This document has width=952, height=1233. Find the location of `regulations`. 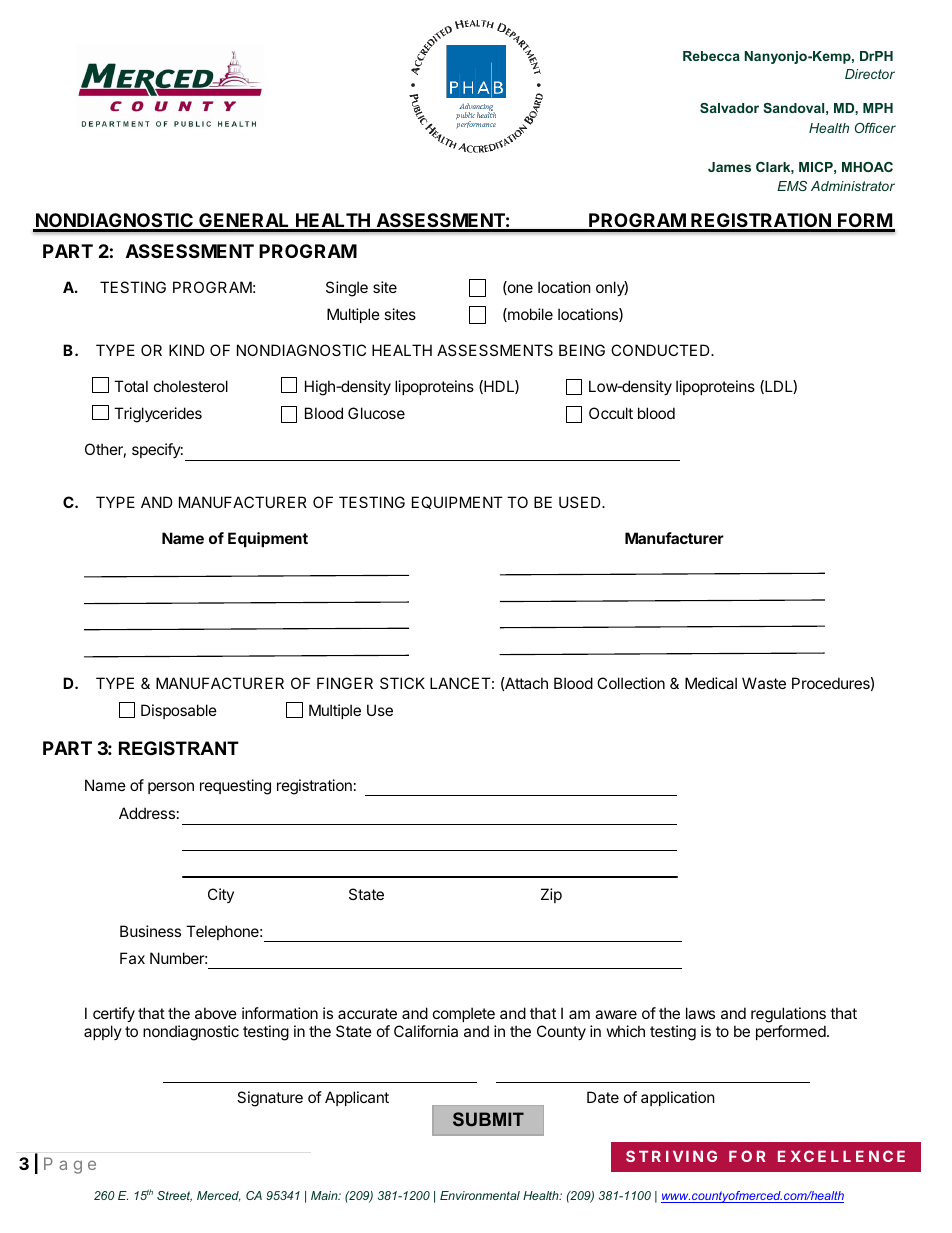

regulations is located at coordinates (788, 1015).
